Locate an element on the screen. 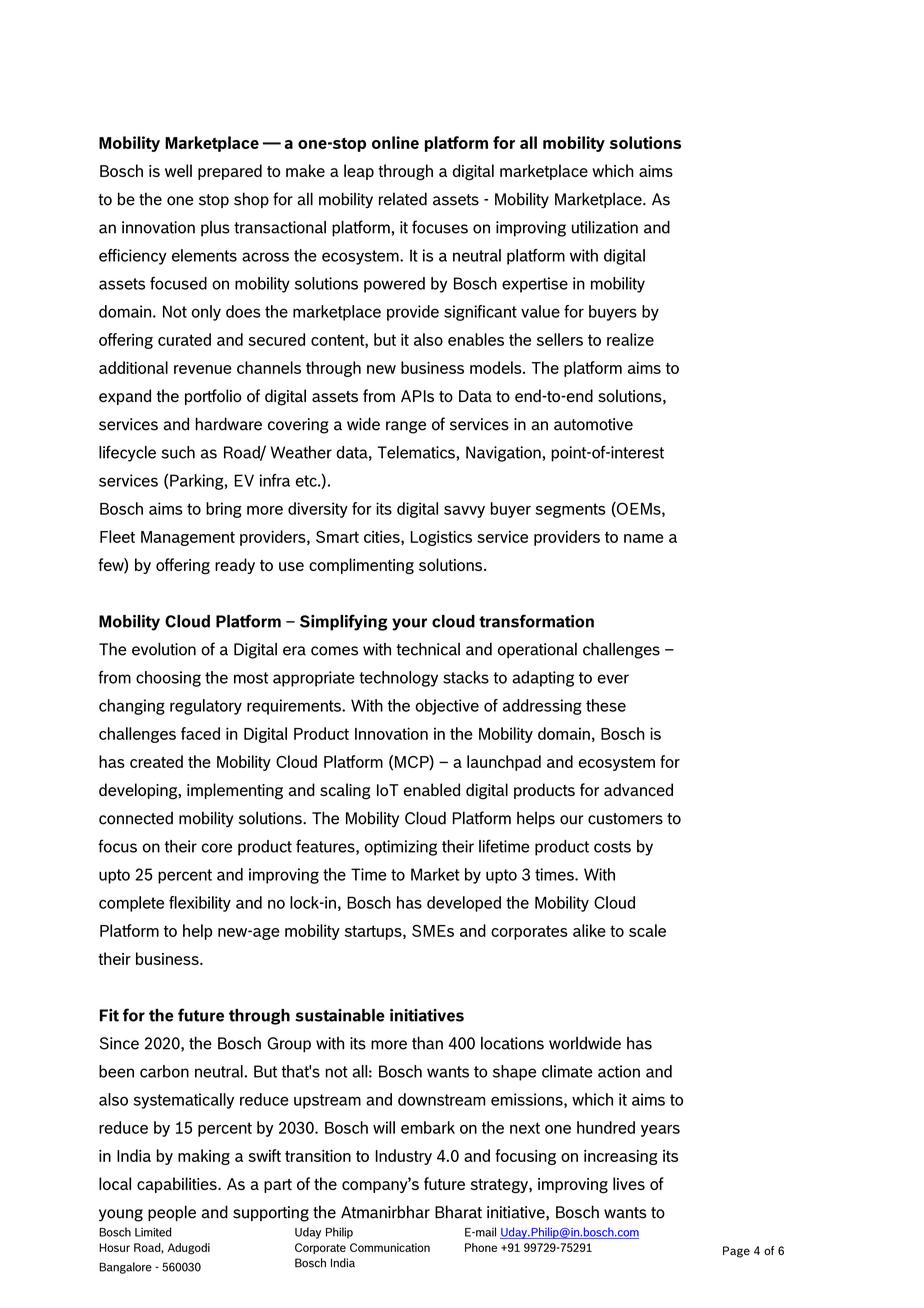  Communication is located at coordinates (390, 1247).
